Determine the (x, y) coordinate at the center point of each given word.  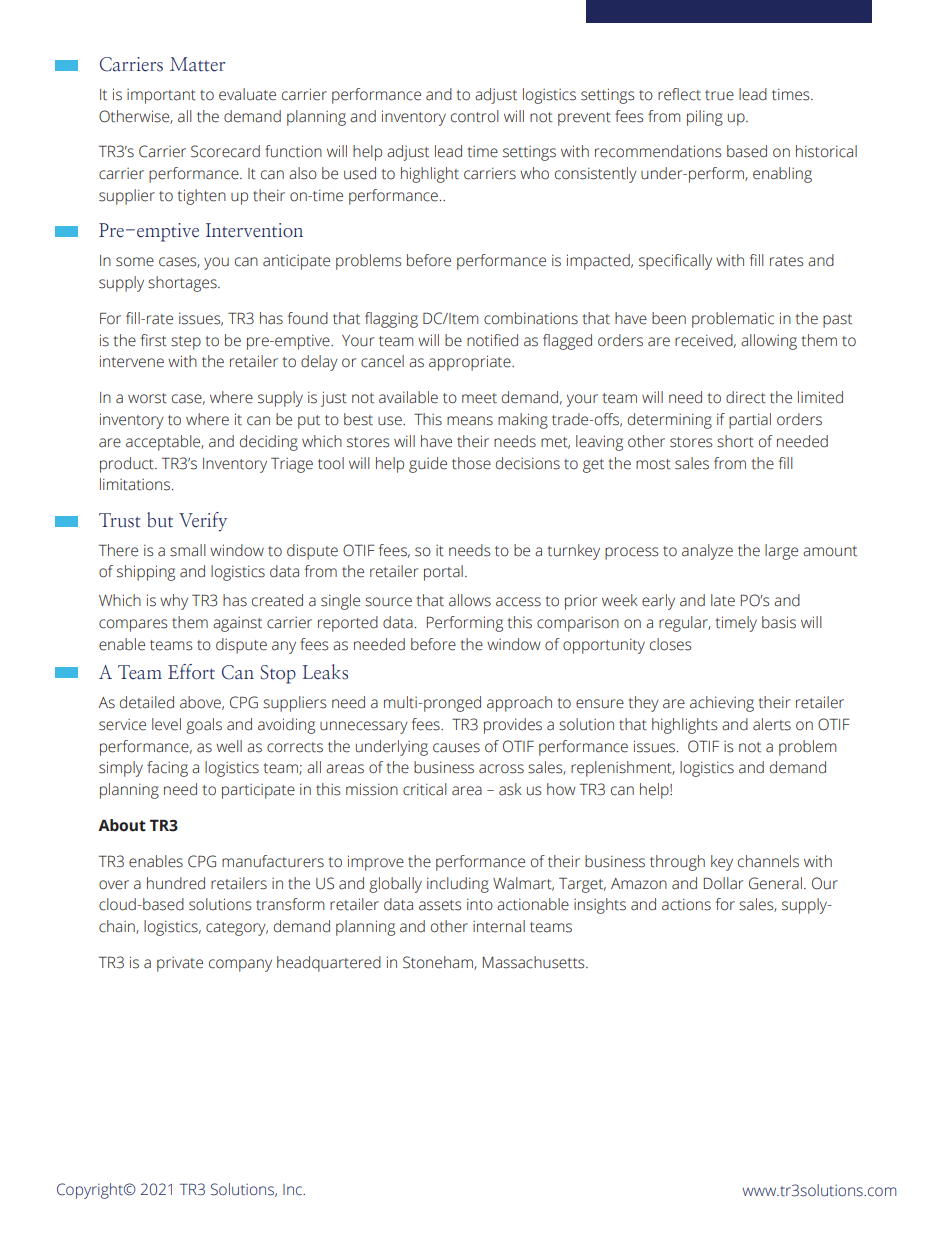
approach (519, 704)
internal (499, 926)
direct (746, 397)
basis (779, 622)
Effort (191, 672)
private (180, 964)
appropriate (471, 363)
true (719, 95)
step (186, 343)
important (161, 96)
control (475, 116)
